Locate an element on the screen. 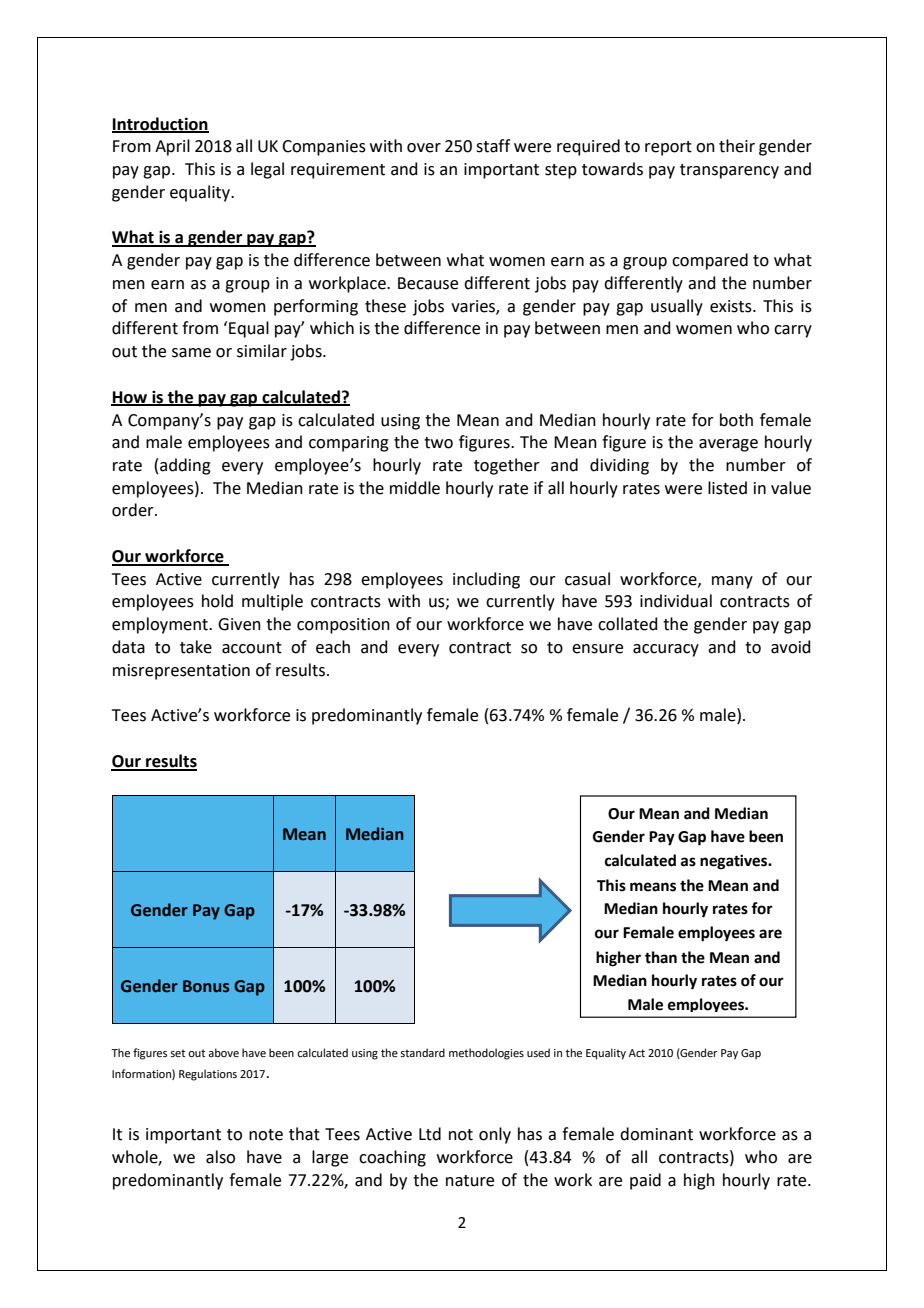  also is located at coordinates (220, 1157).
